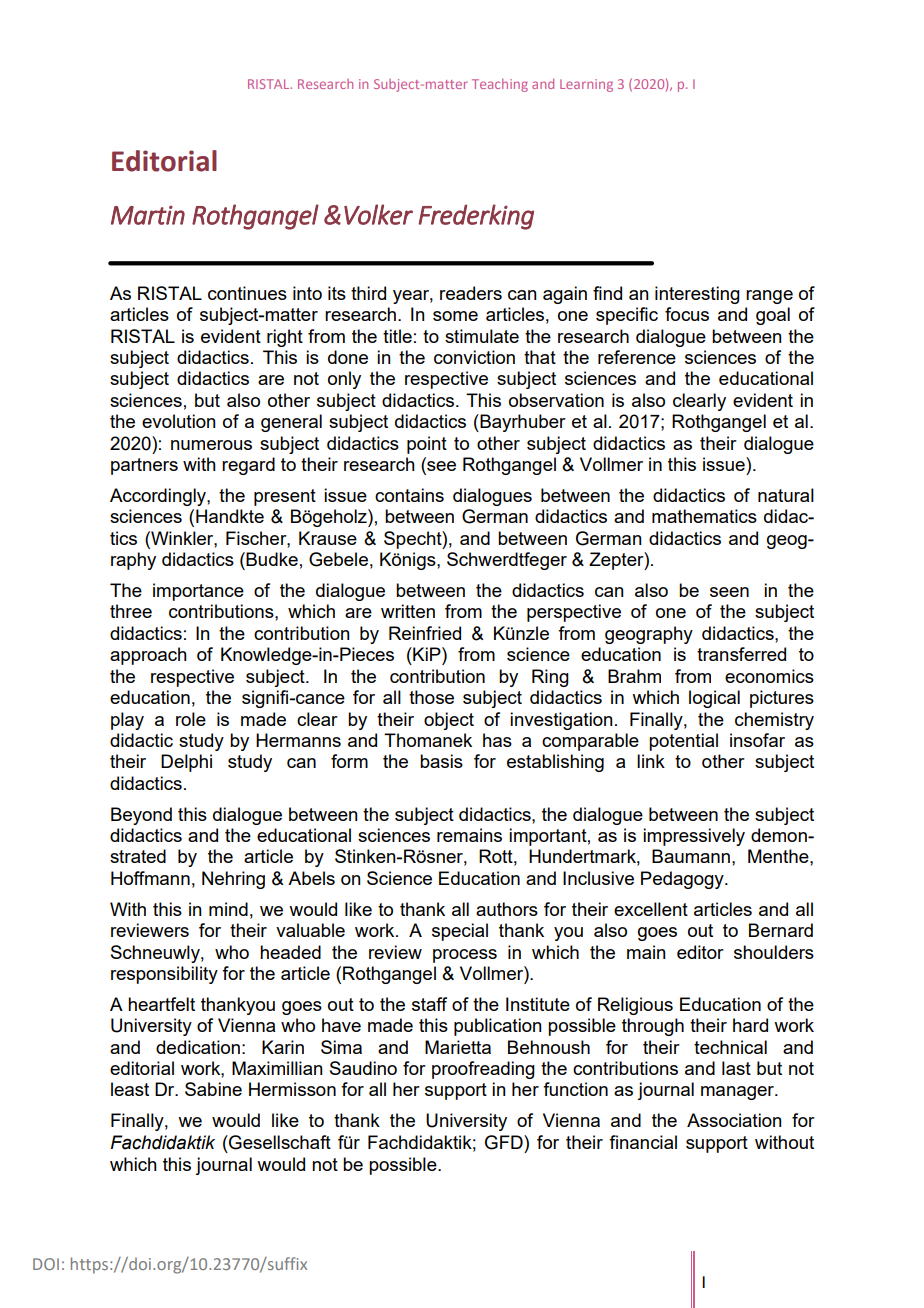 The width and height of the document is (924, 1308). Describe the element at coordinates (474, 357) in the document. I see `conviction` at that location.
